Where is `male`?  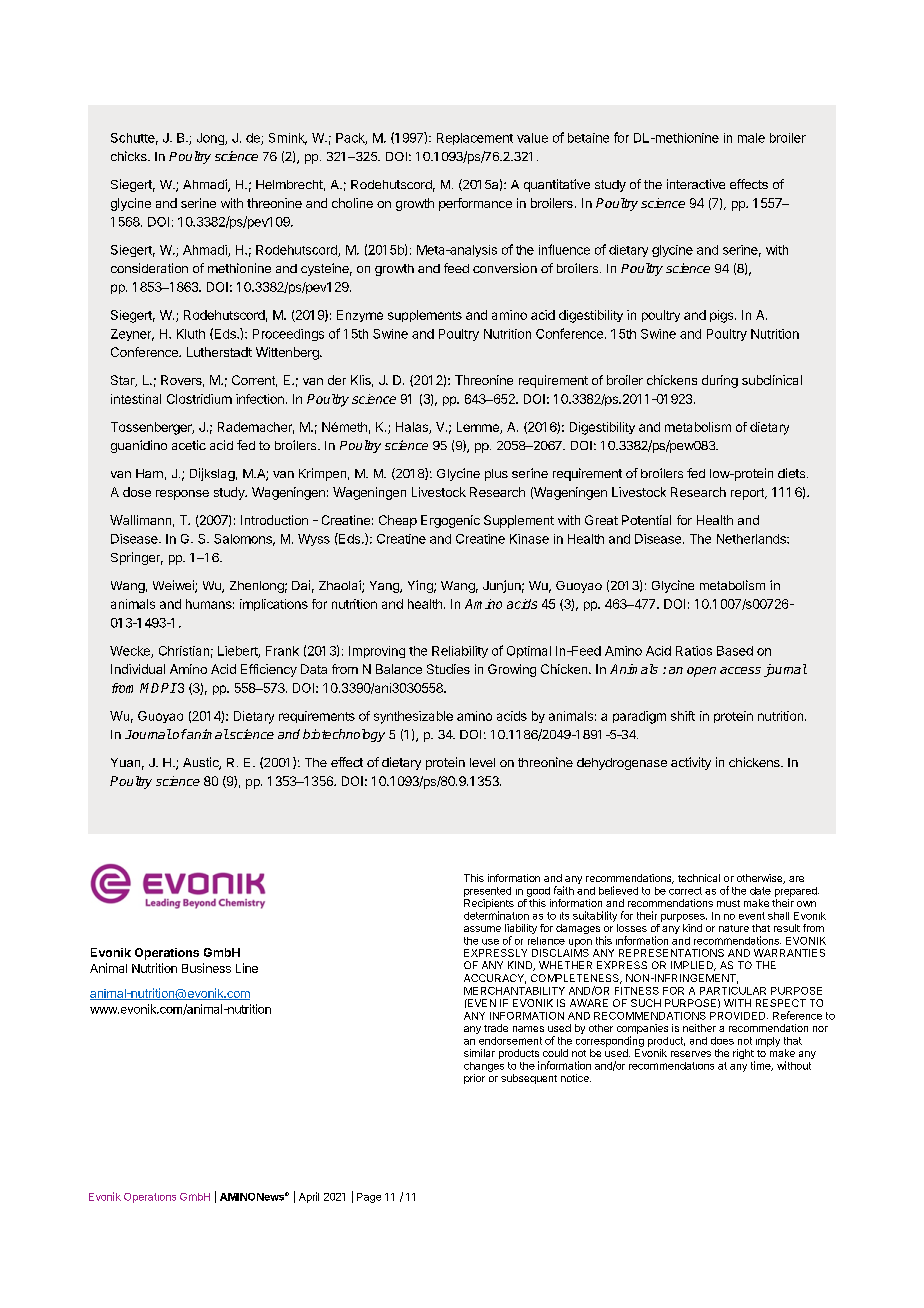 male is located at coordinates (751, 138).
